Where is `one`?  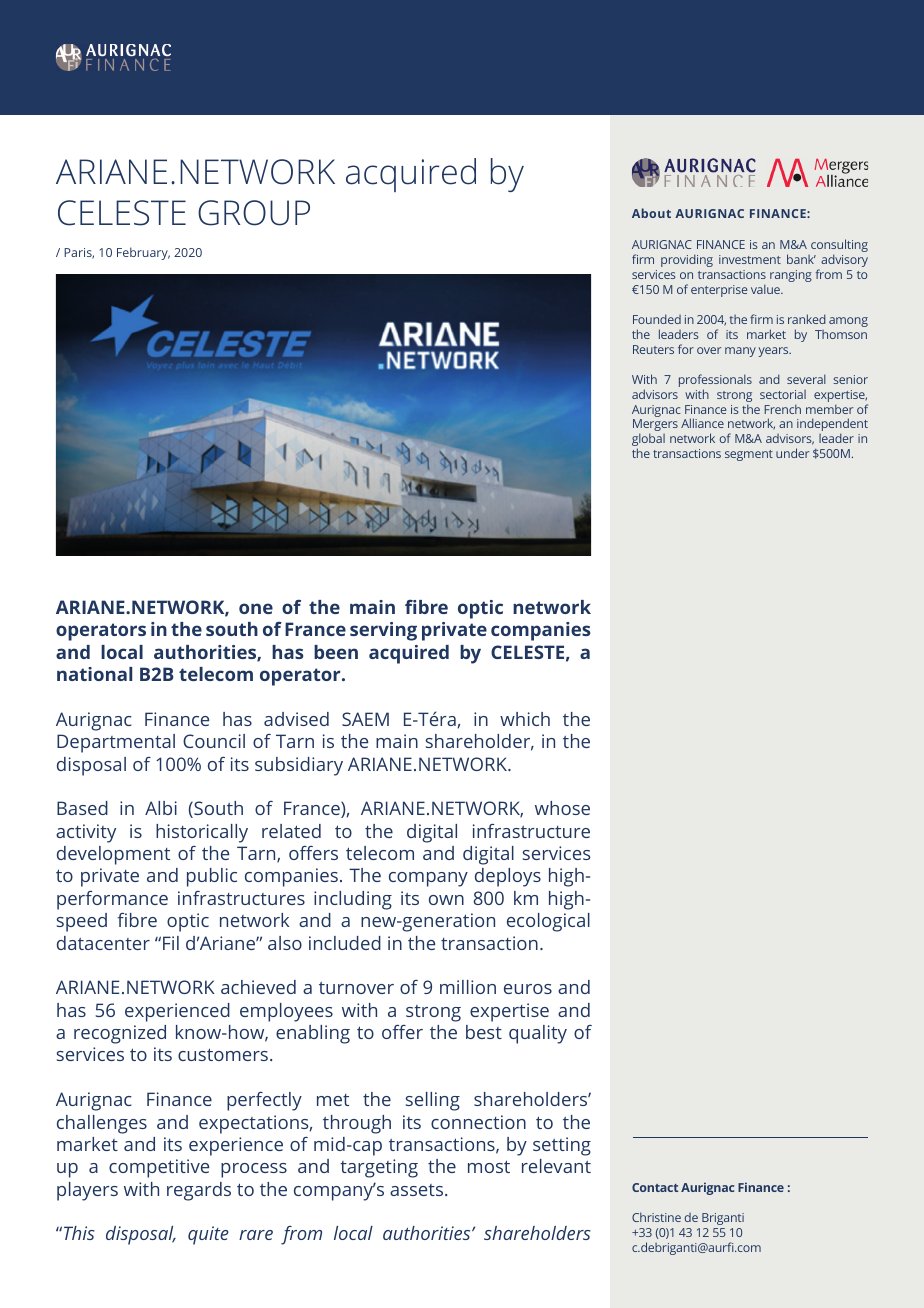 one is located at coordinates (256, 608).
